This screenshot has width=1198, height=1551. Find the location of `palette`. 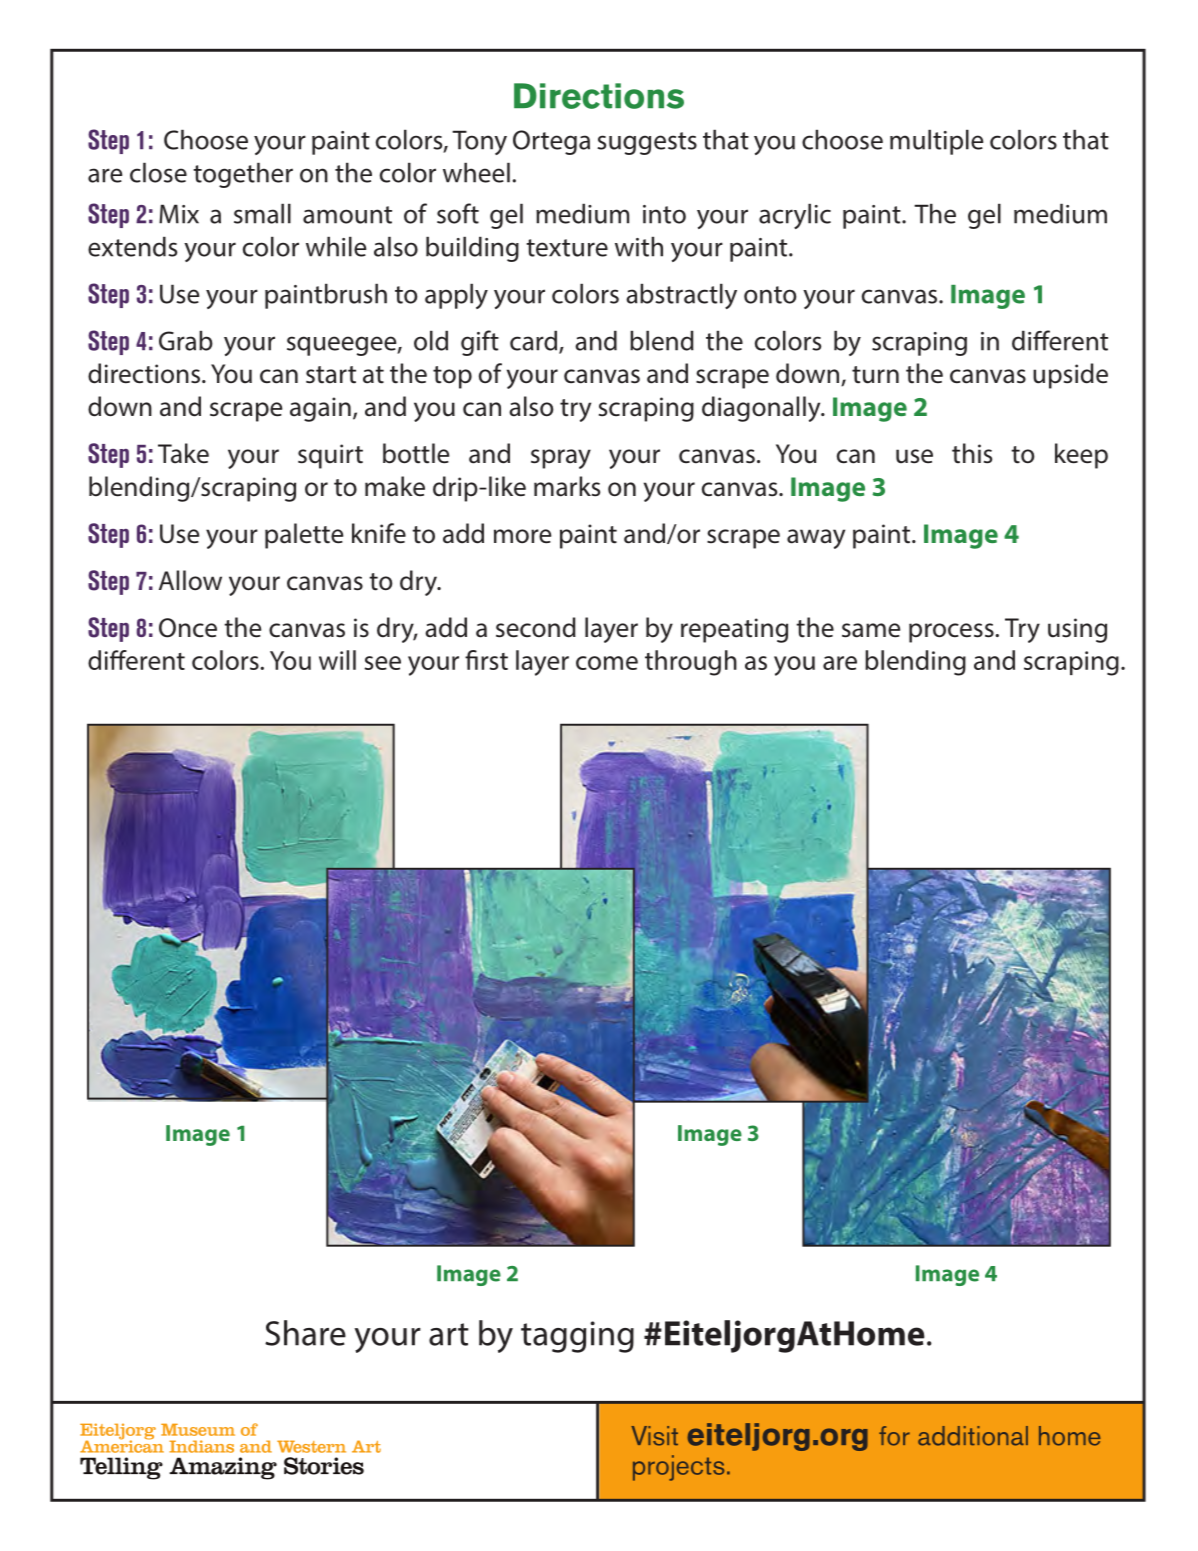

palette is located at coordinates (304, 536).
